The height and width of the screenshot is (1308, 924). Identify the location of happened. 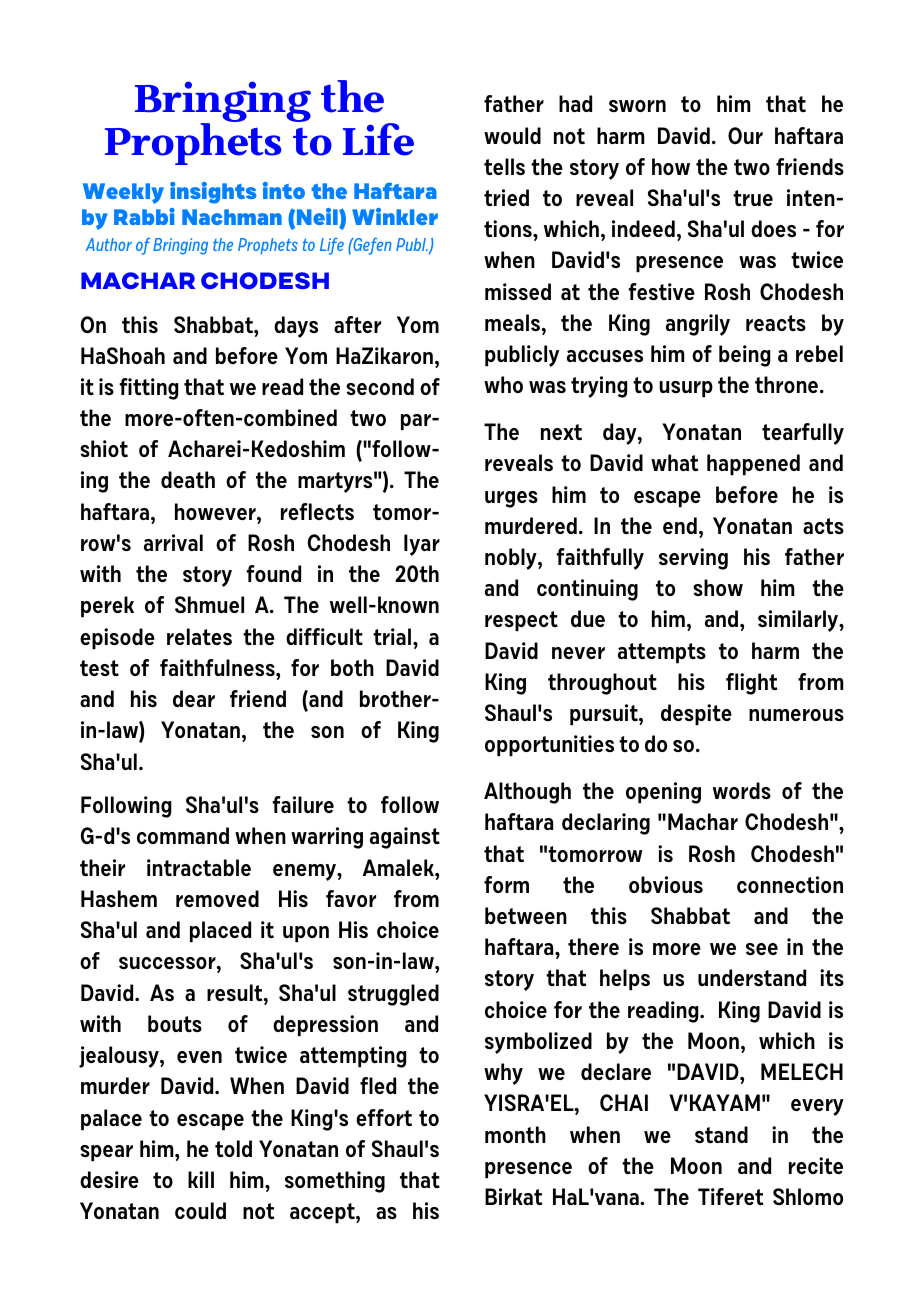
(753, 465).
